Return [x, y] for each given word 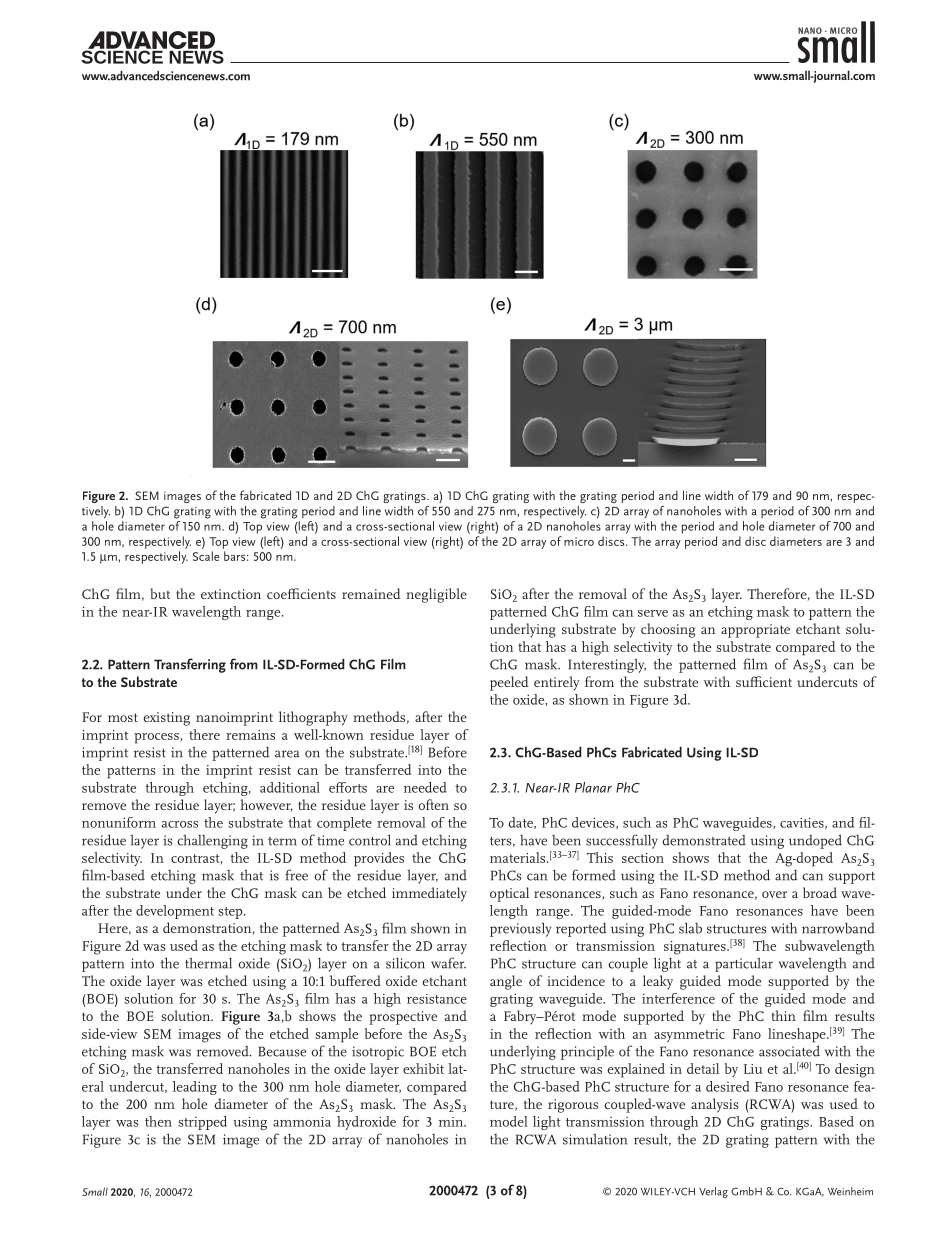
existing [166, 719]
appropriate [755, 631]
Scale [206, 556]
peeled [509, 683]
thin [783, 1015]
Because [282, 1051]
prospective [403, 1018]
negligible [436, 595]
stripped [202, 1123]
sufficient [764, 681]
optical [509, 894]
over [774, 894]
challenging [212, 841]
